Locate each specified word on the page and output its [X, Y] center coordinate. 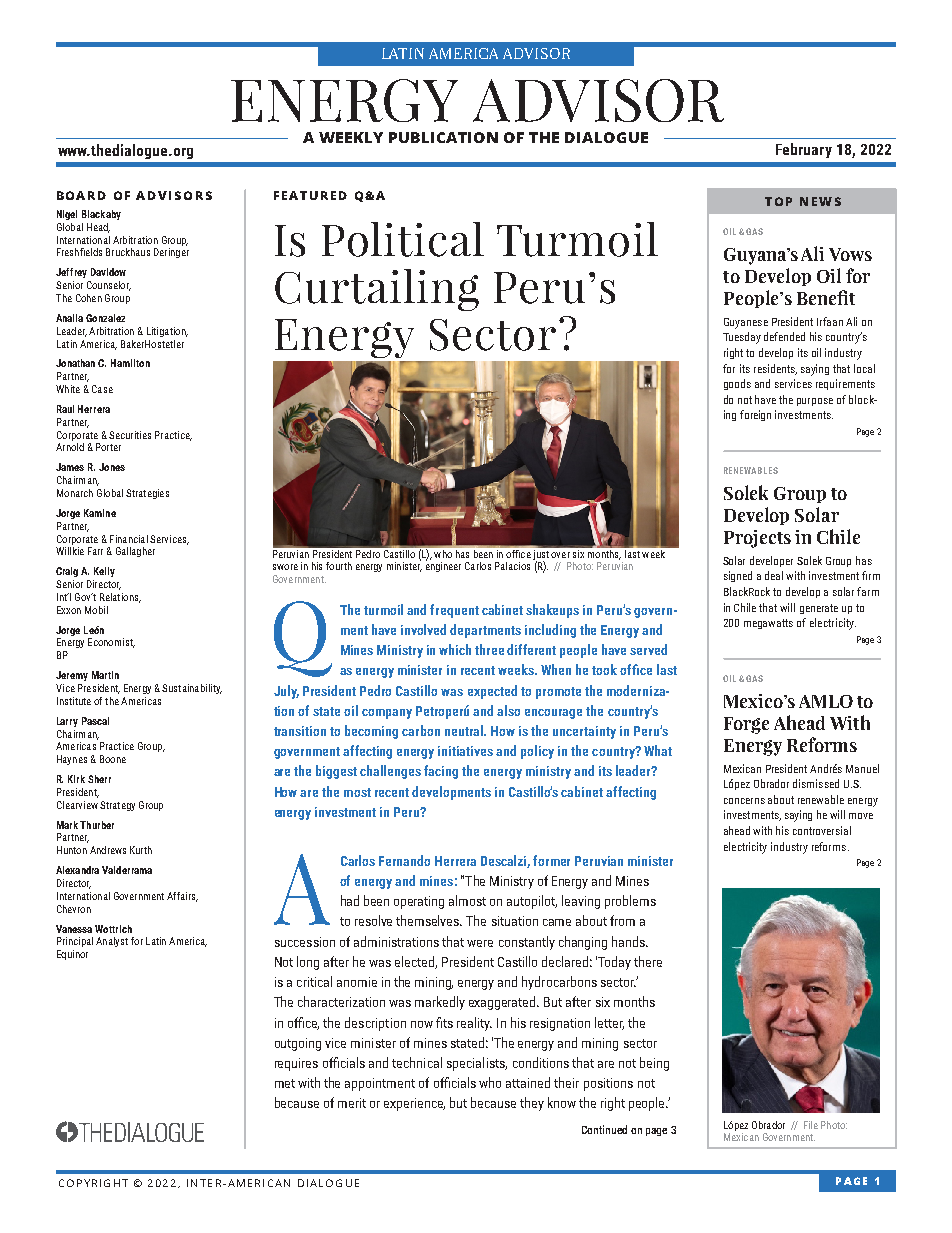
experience [414, 1104]
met [285, 1083]
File [811, 1125]
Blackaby [101, 215]
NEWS [820, 201]
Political [403, 239]
